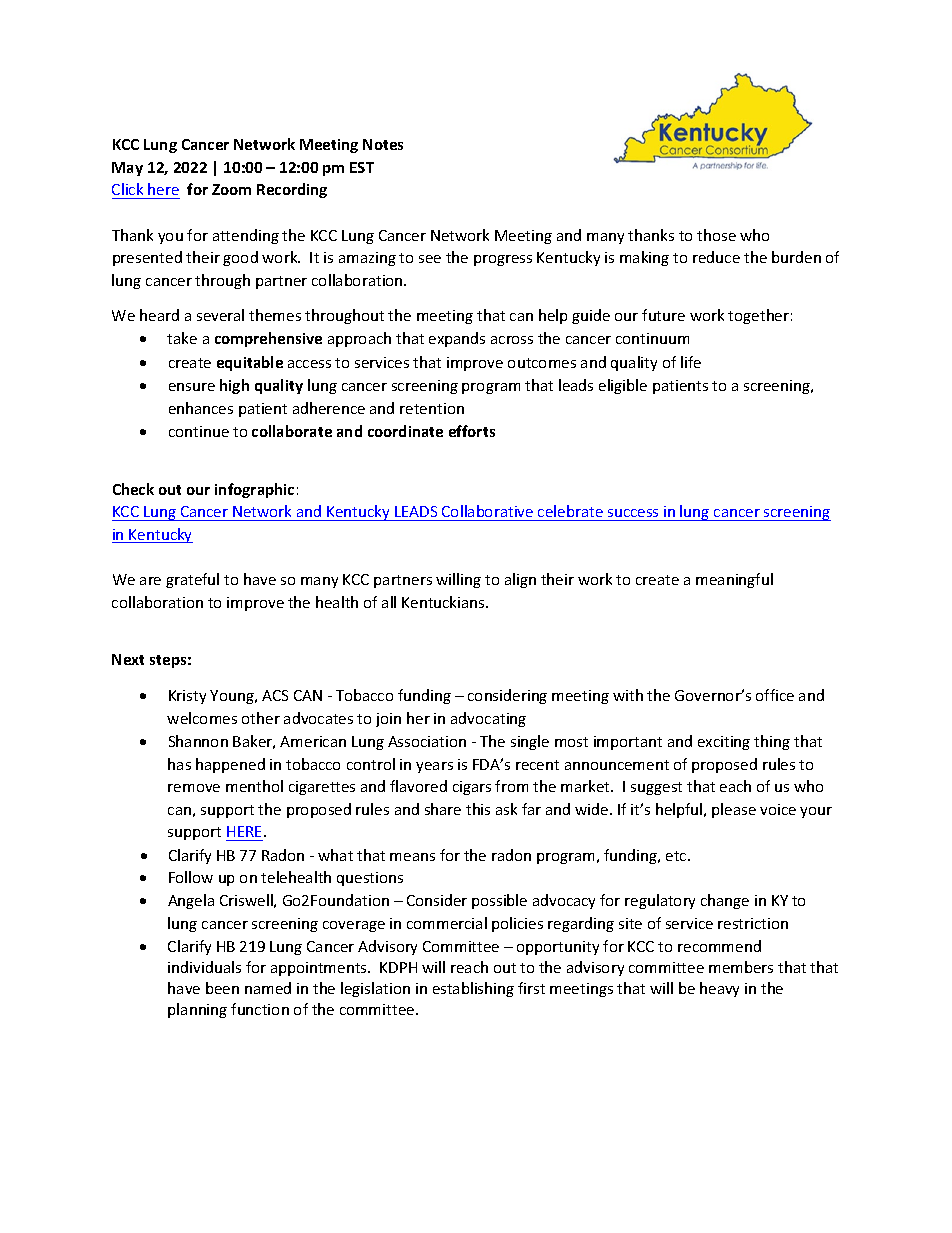  What do you see at coordinates (473, 989) in the image?
I see `establishing` at bounding box center [473, 989].
